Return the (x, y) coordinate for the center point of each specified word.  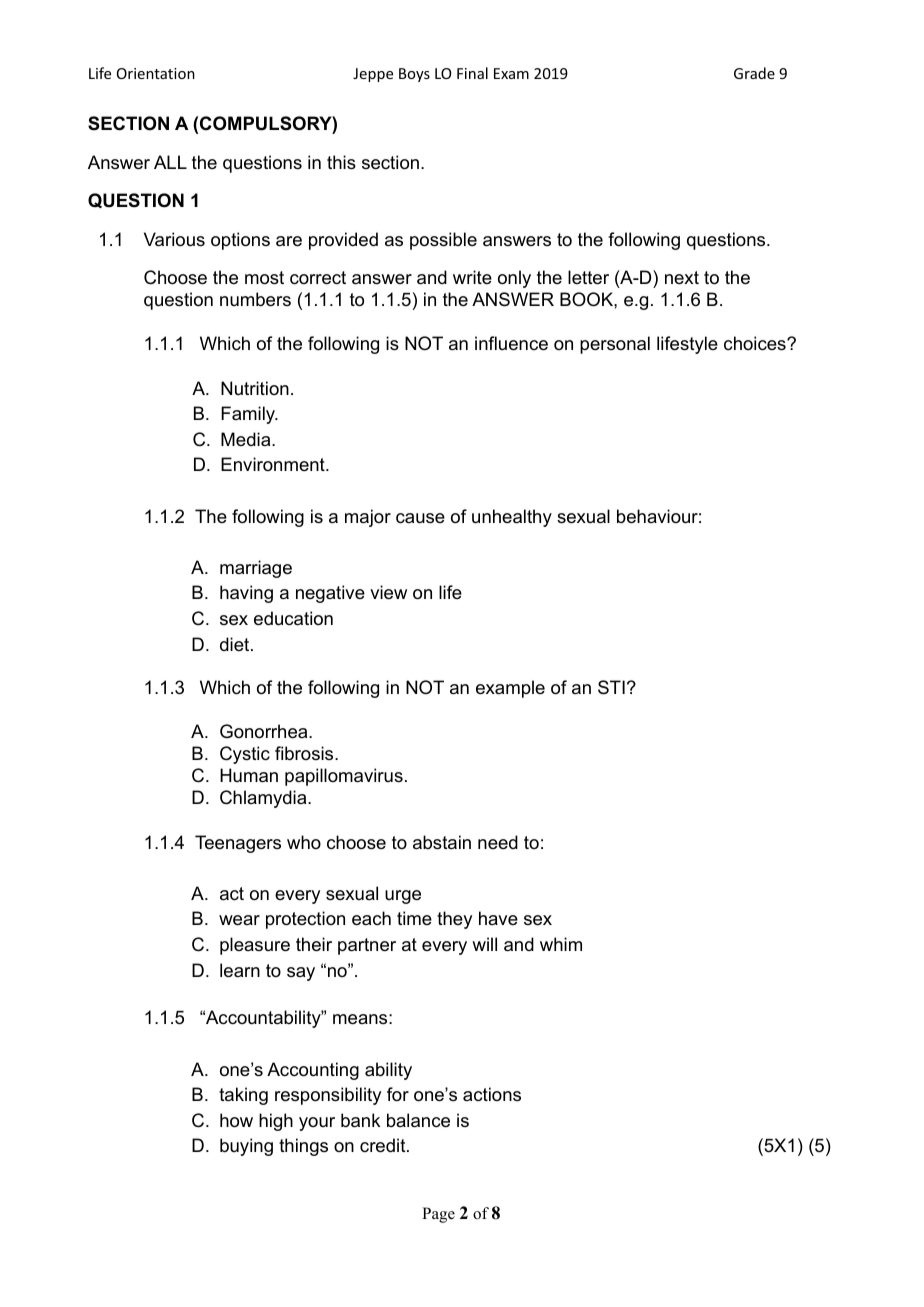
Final (472, 73)
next (682, 277)
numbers (255, 299)
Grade (754, 73)
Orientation (156, 73)
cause (420, 518)
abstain (442, 842)
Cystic (245, 755)
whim (561, 944)
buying (246, 1147)
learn (240, 970)
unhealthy (512, 518)
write (472, 277)
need (498, 842)
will (484, 944)
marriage (256, 569)
